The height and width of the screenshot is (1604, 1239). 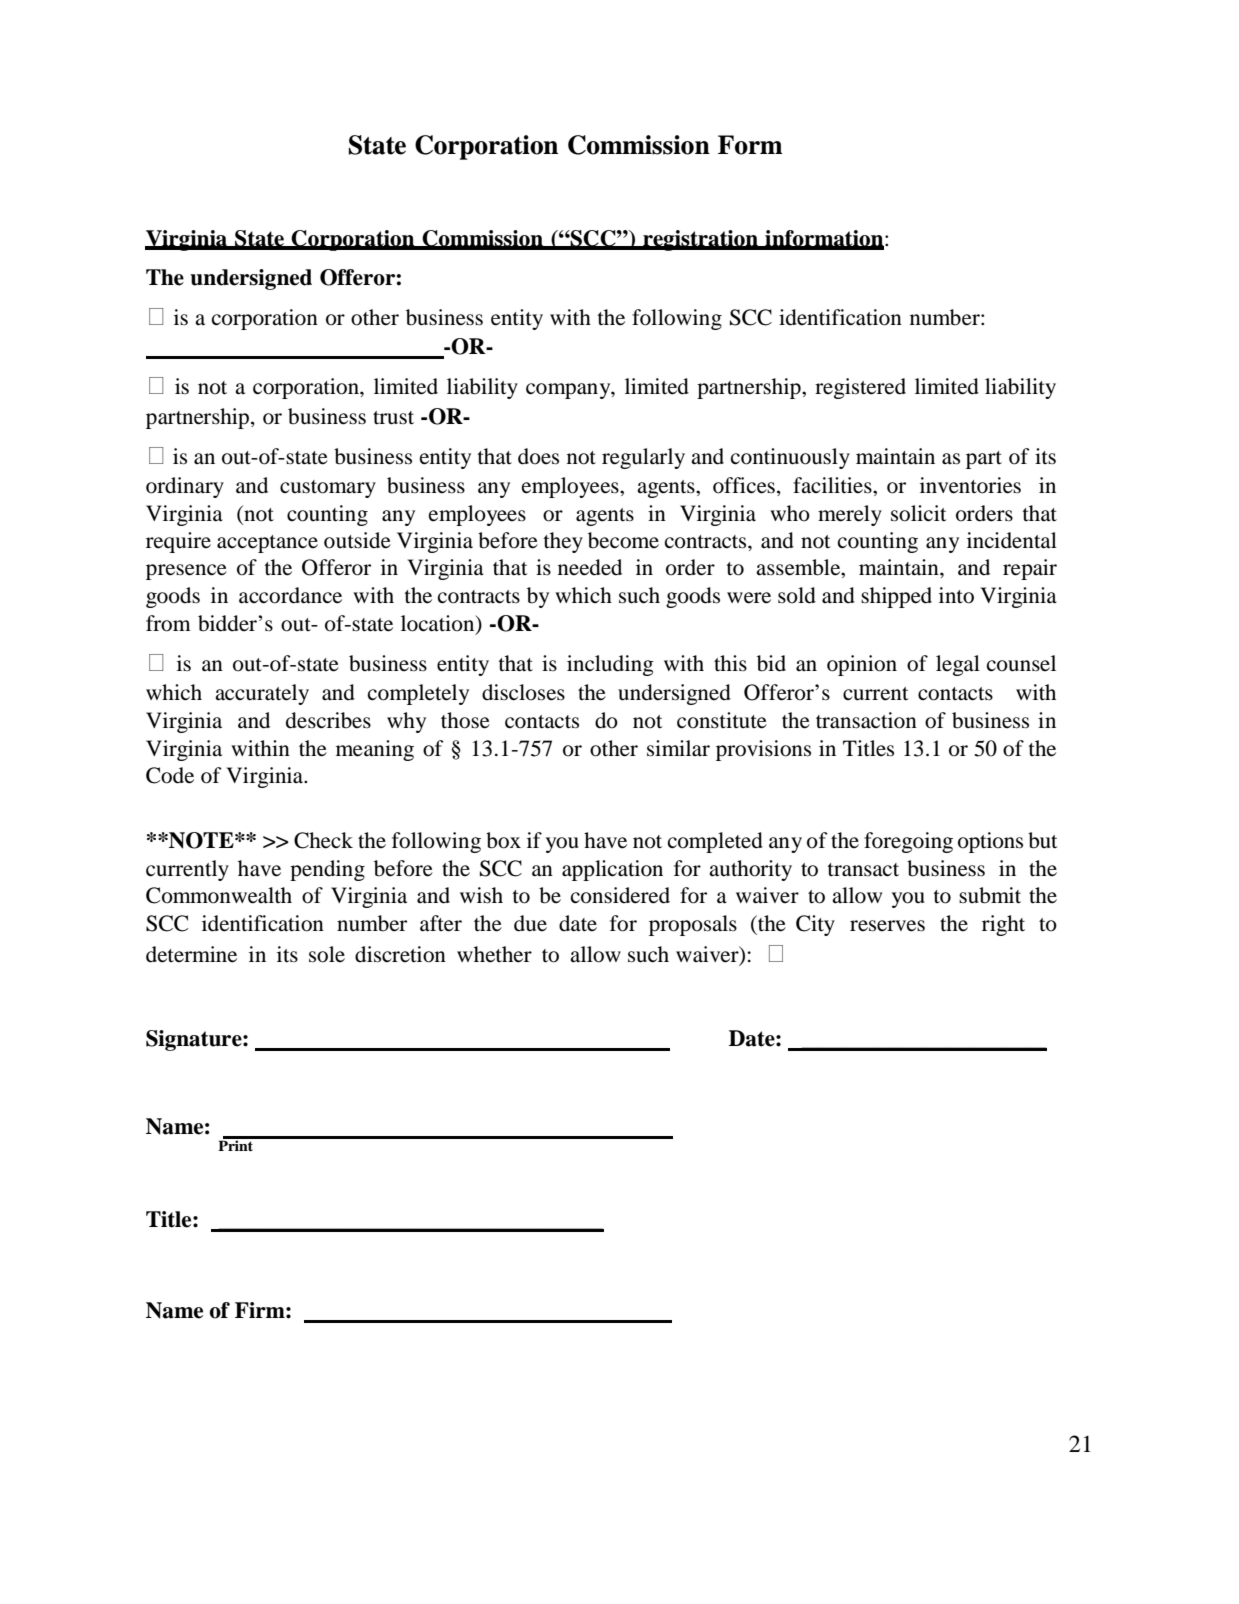 I want to click on describes, so click(x=328, y=720).
